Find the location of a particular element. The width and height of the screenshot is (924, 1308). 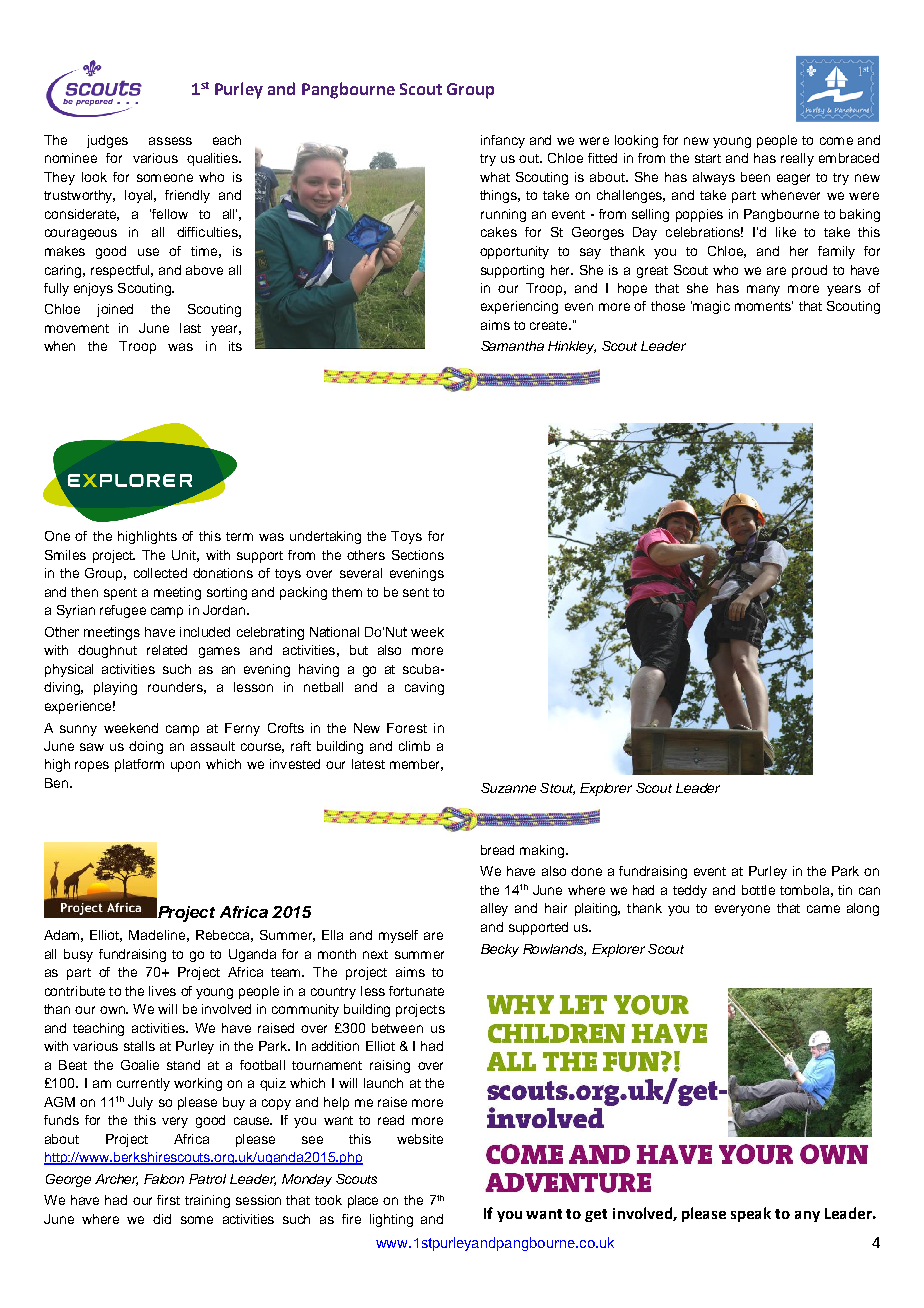

what is located at coordinates (495, 177).
